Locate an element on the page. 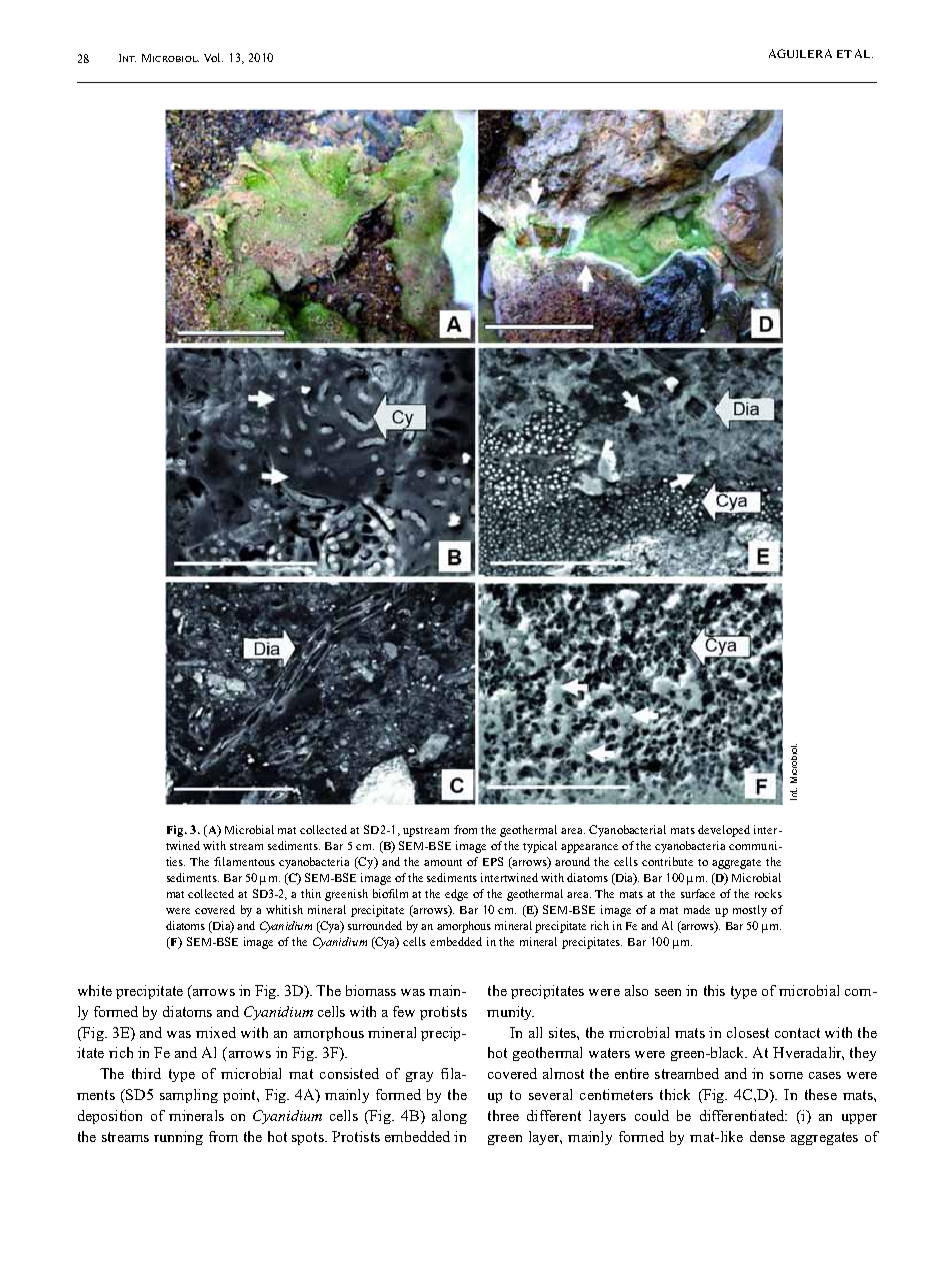  EPS is located at coordinates (493, 861).
